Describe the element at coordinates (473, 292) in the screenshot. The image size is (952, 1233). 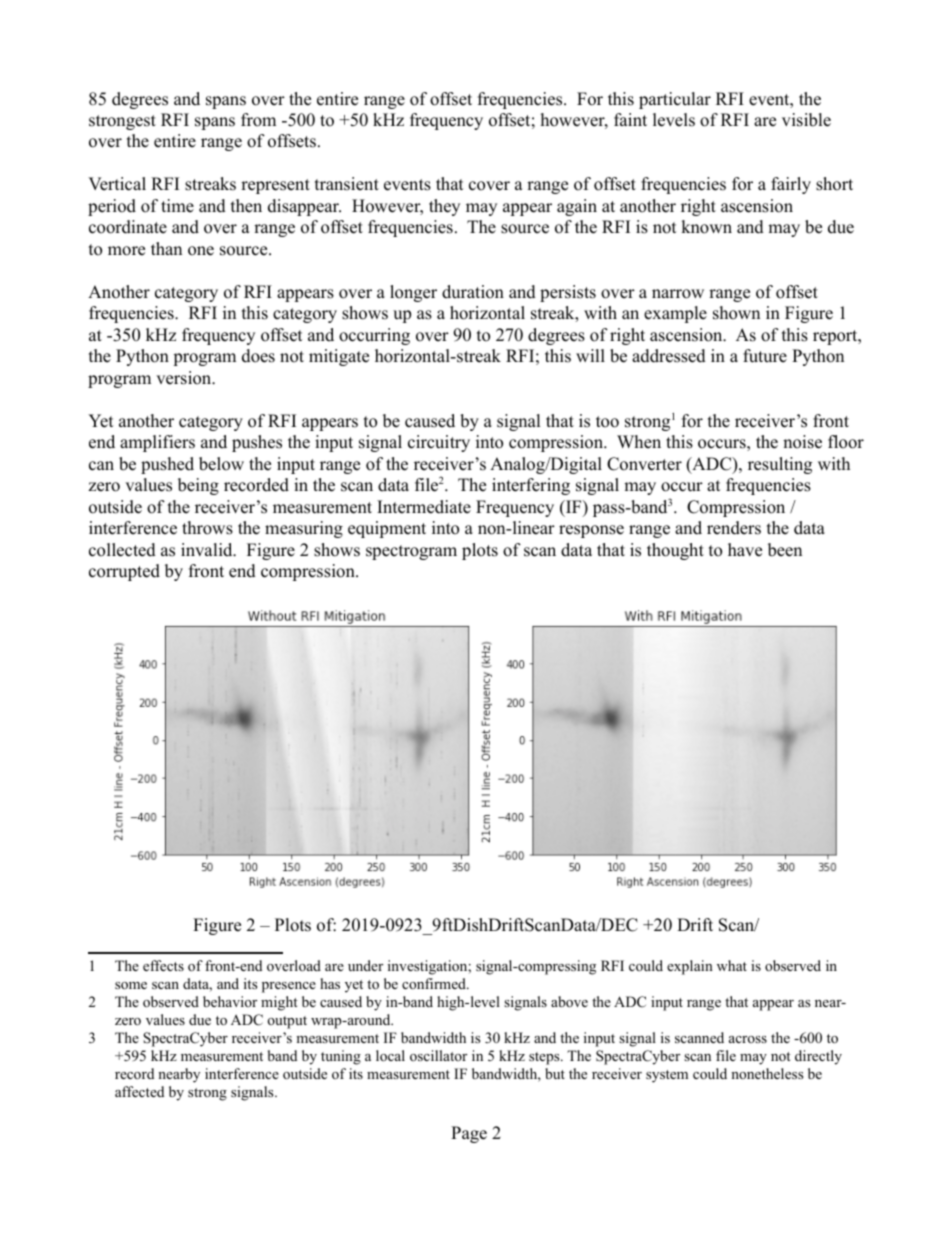
I see `duration` at that location.
